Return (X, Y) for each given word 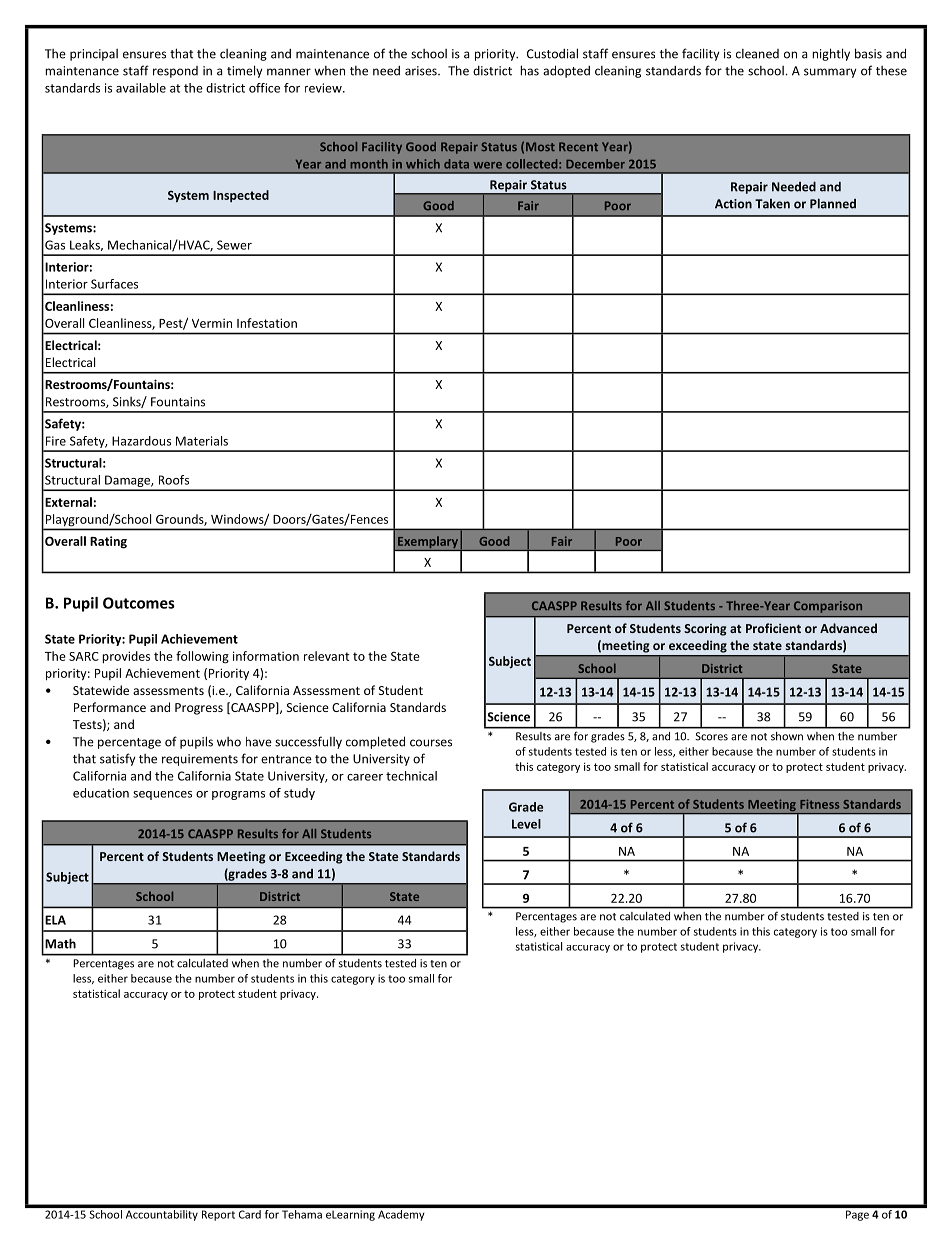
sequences (162, 795)
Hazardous (141, 441)
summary (830, 73)
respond (175, 72)
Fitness (819, 804)
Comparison (828, 607)
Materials (202, 441)
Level (526, 824)
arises (422, 71)
